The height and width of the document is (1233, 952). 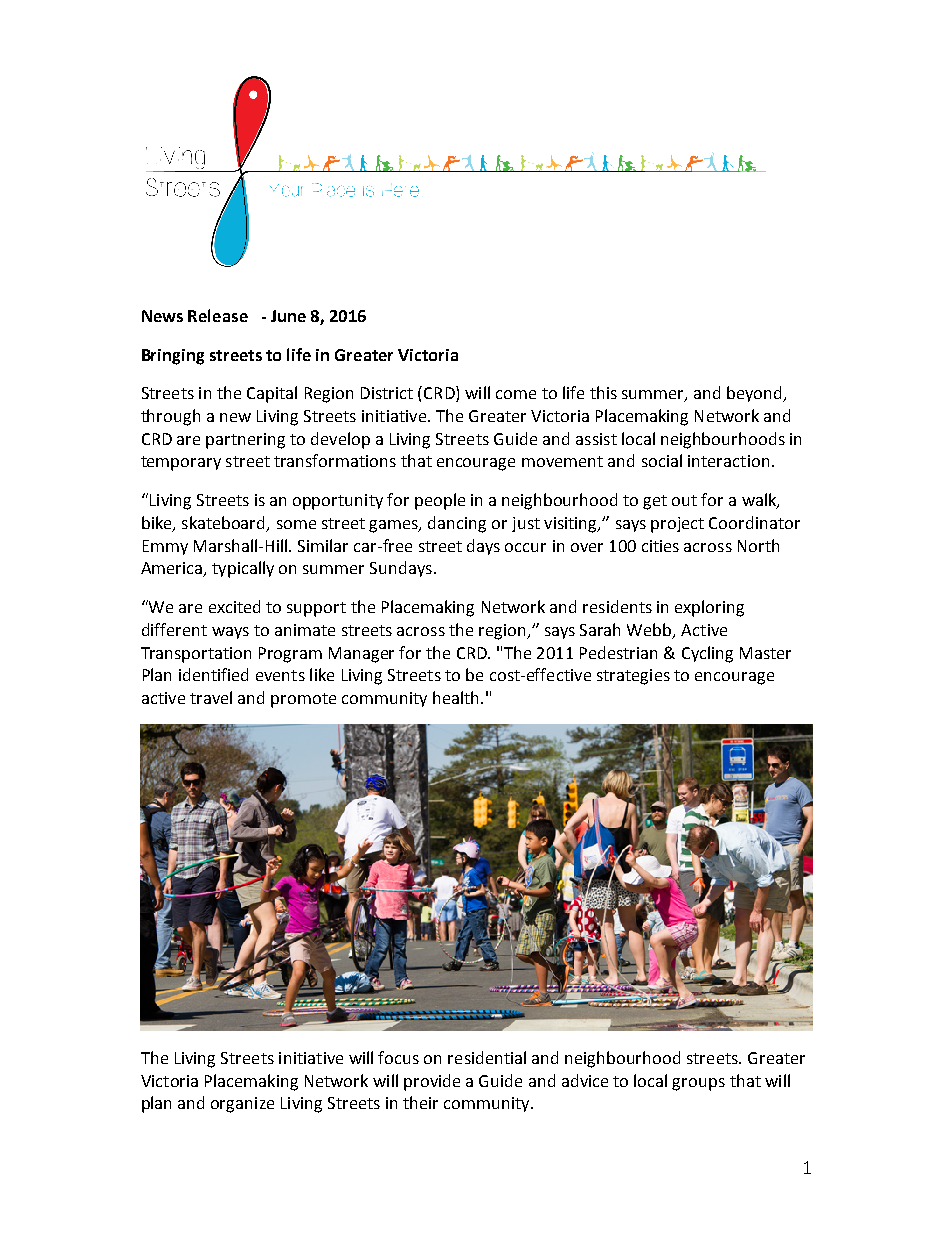 What do you see at coordinates (525, 547) in the document?
I see `occur` at bounding box center [525, 547].
